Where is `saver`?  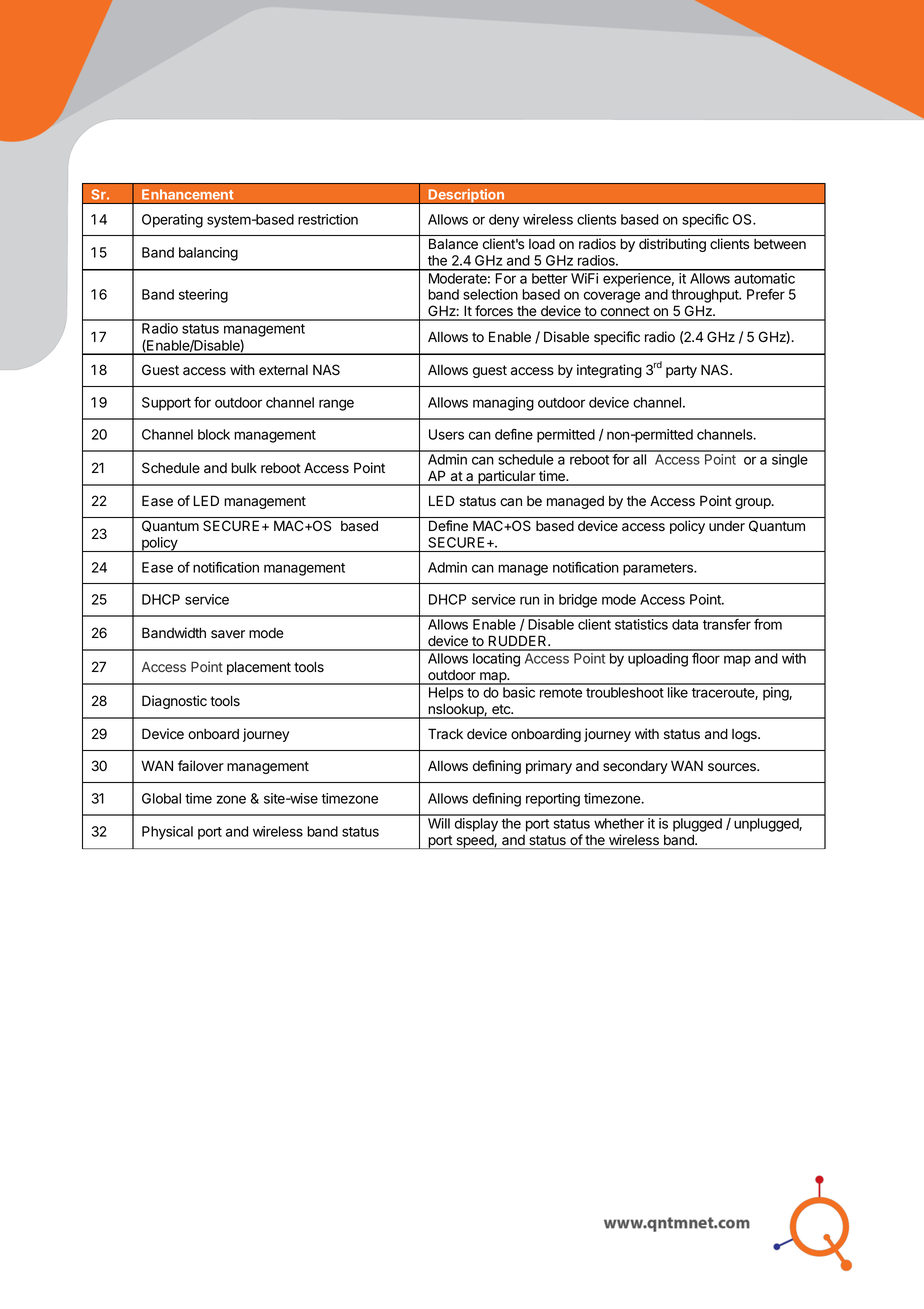 saver is located at coordinates (228, 634).
